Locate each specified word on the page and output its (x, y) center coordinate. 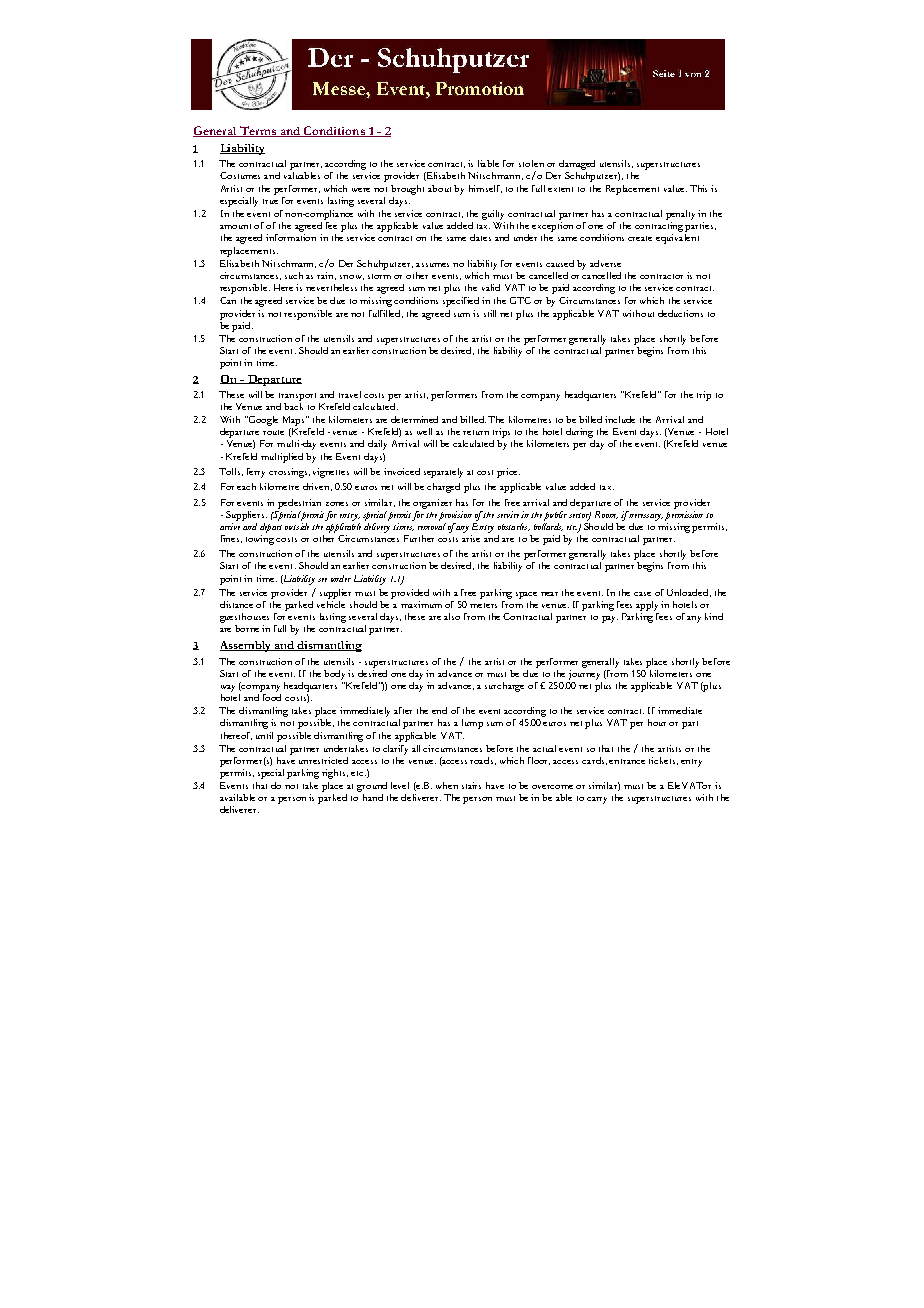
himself (485, 189)
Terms (258, 131)
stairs (471, 785)
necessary (646, 517)
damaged (577, 166)
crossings (289, 473)
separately (443, 473)
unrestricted (323, 760)
